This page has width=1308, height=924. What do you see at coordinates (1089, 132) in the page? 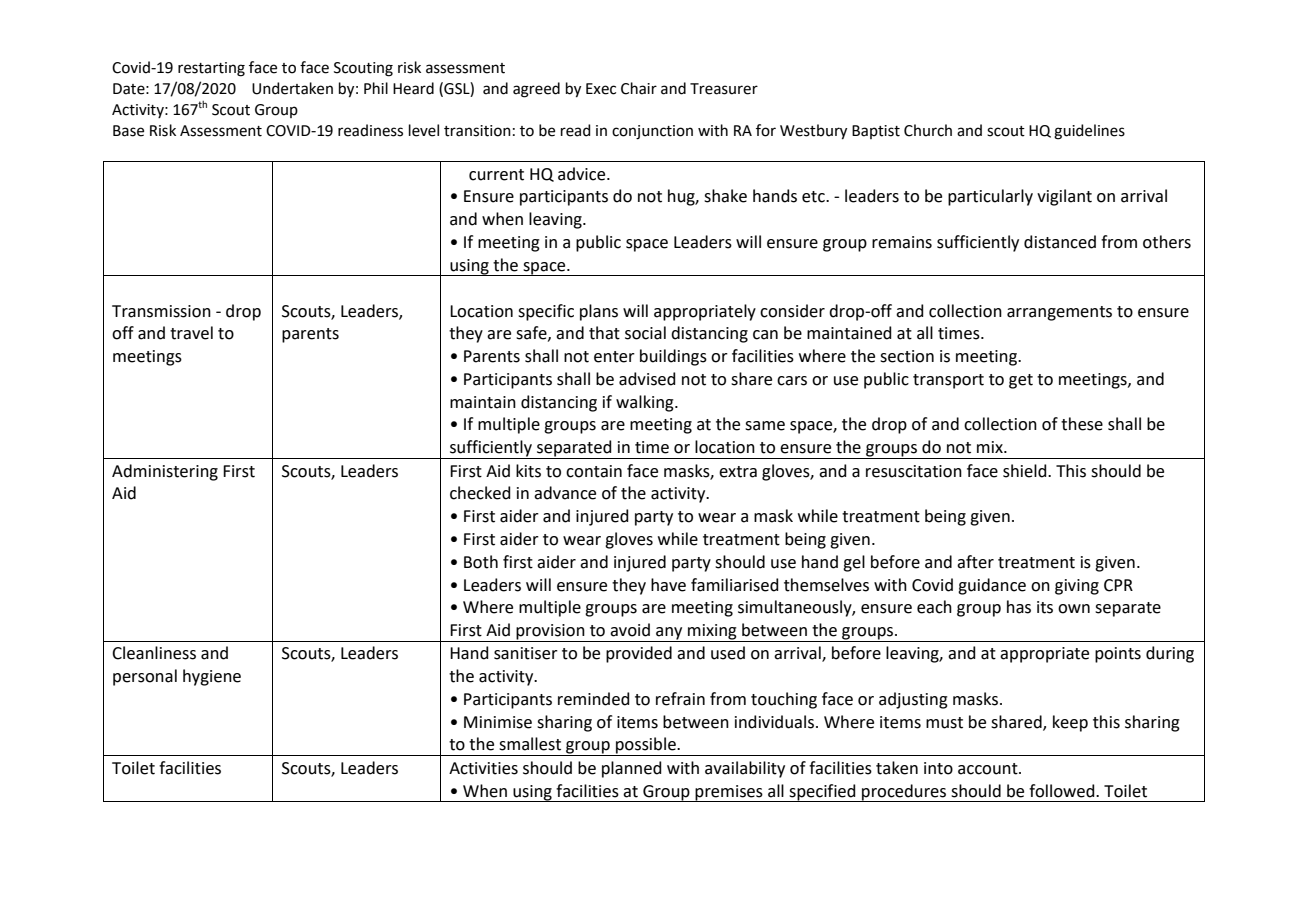
I see `guidelines` at bounding box center [1089, 132].
